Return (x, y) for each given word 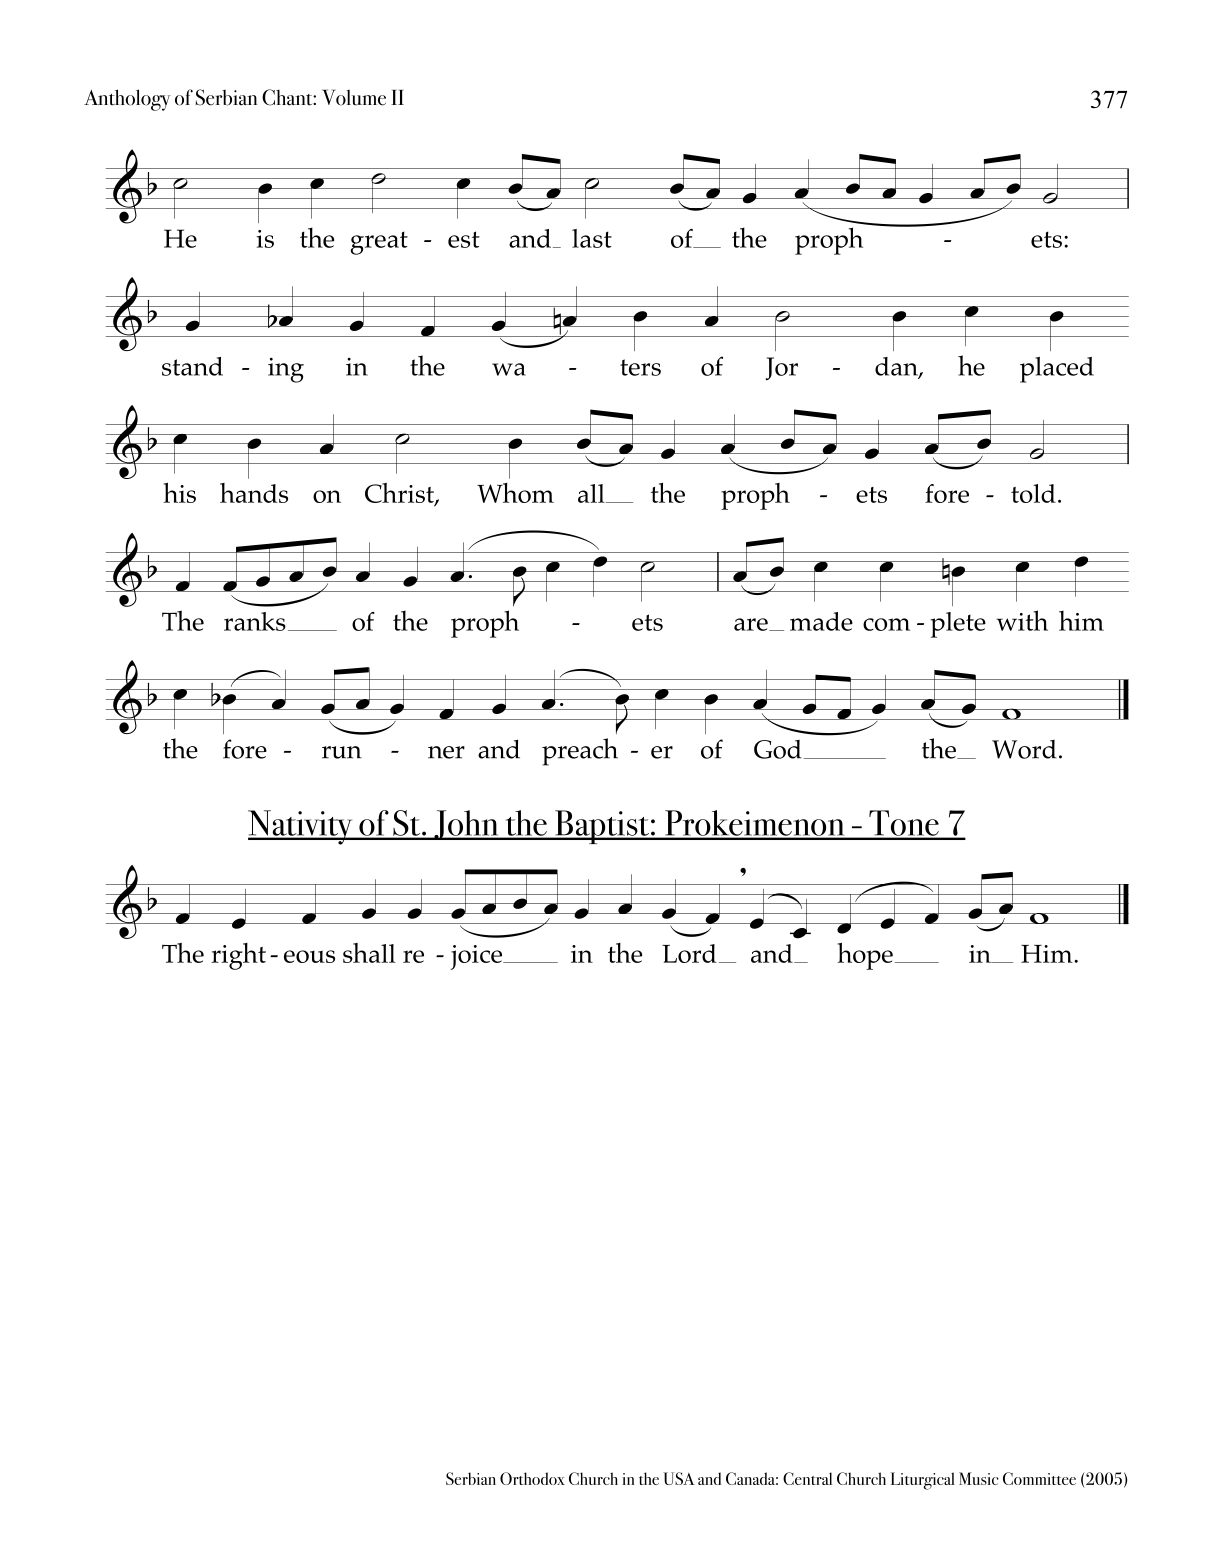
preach (580, 752)
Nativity (301, 827)
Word (1024, 749)
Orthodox (532, 1478)
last (592, 238)
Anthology (127, 100)
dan (897, 367)
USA (679, 1478)
